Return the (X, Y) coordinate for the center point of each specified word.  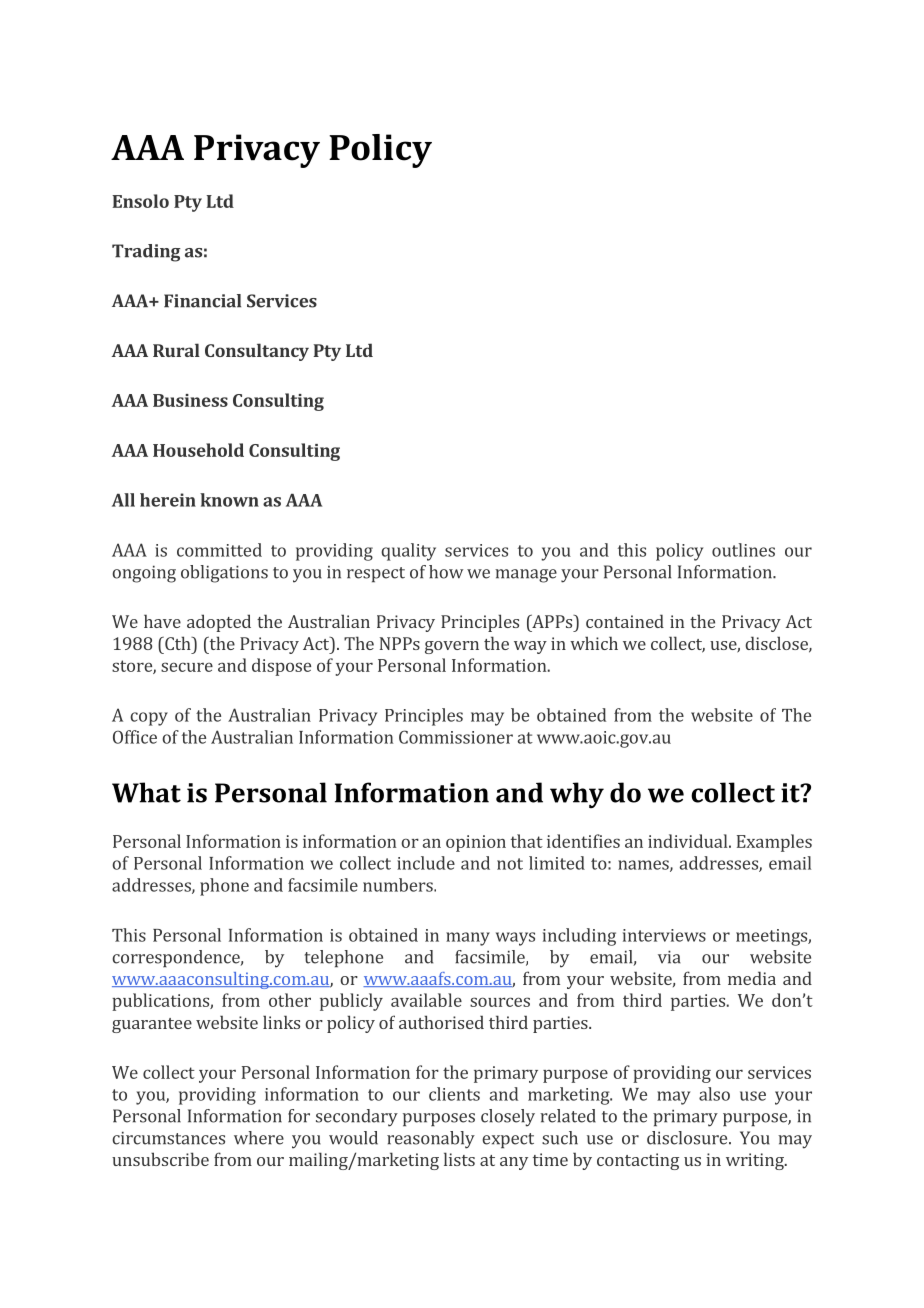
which (594, 643)
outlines (743, 550)
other (290, 1000)
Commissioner (456, 737)
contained (625, 621)
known (229, 500)
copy (149, 719)
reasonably (431, 1140)
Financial (202, 301)
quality (408, 552)
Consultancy (257, 352)
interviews (664, 935)
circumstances (168, 1138)
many (468, 939)
